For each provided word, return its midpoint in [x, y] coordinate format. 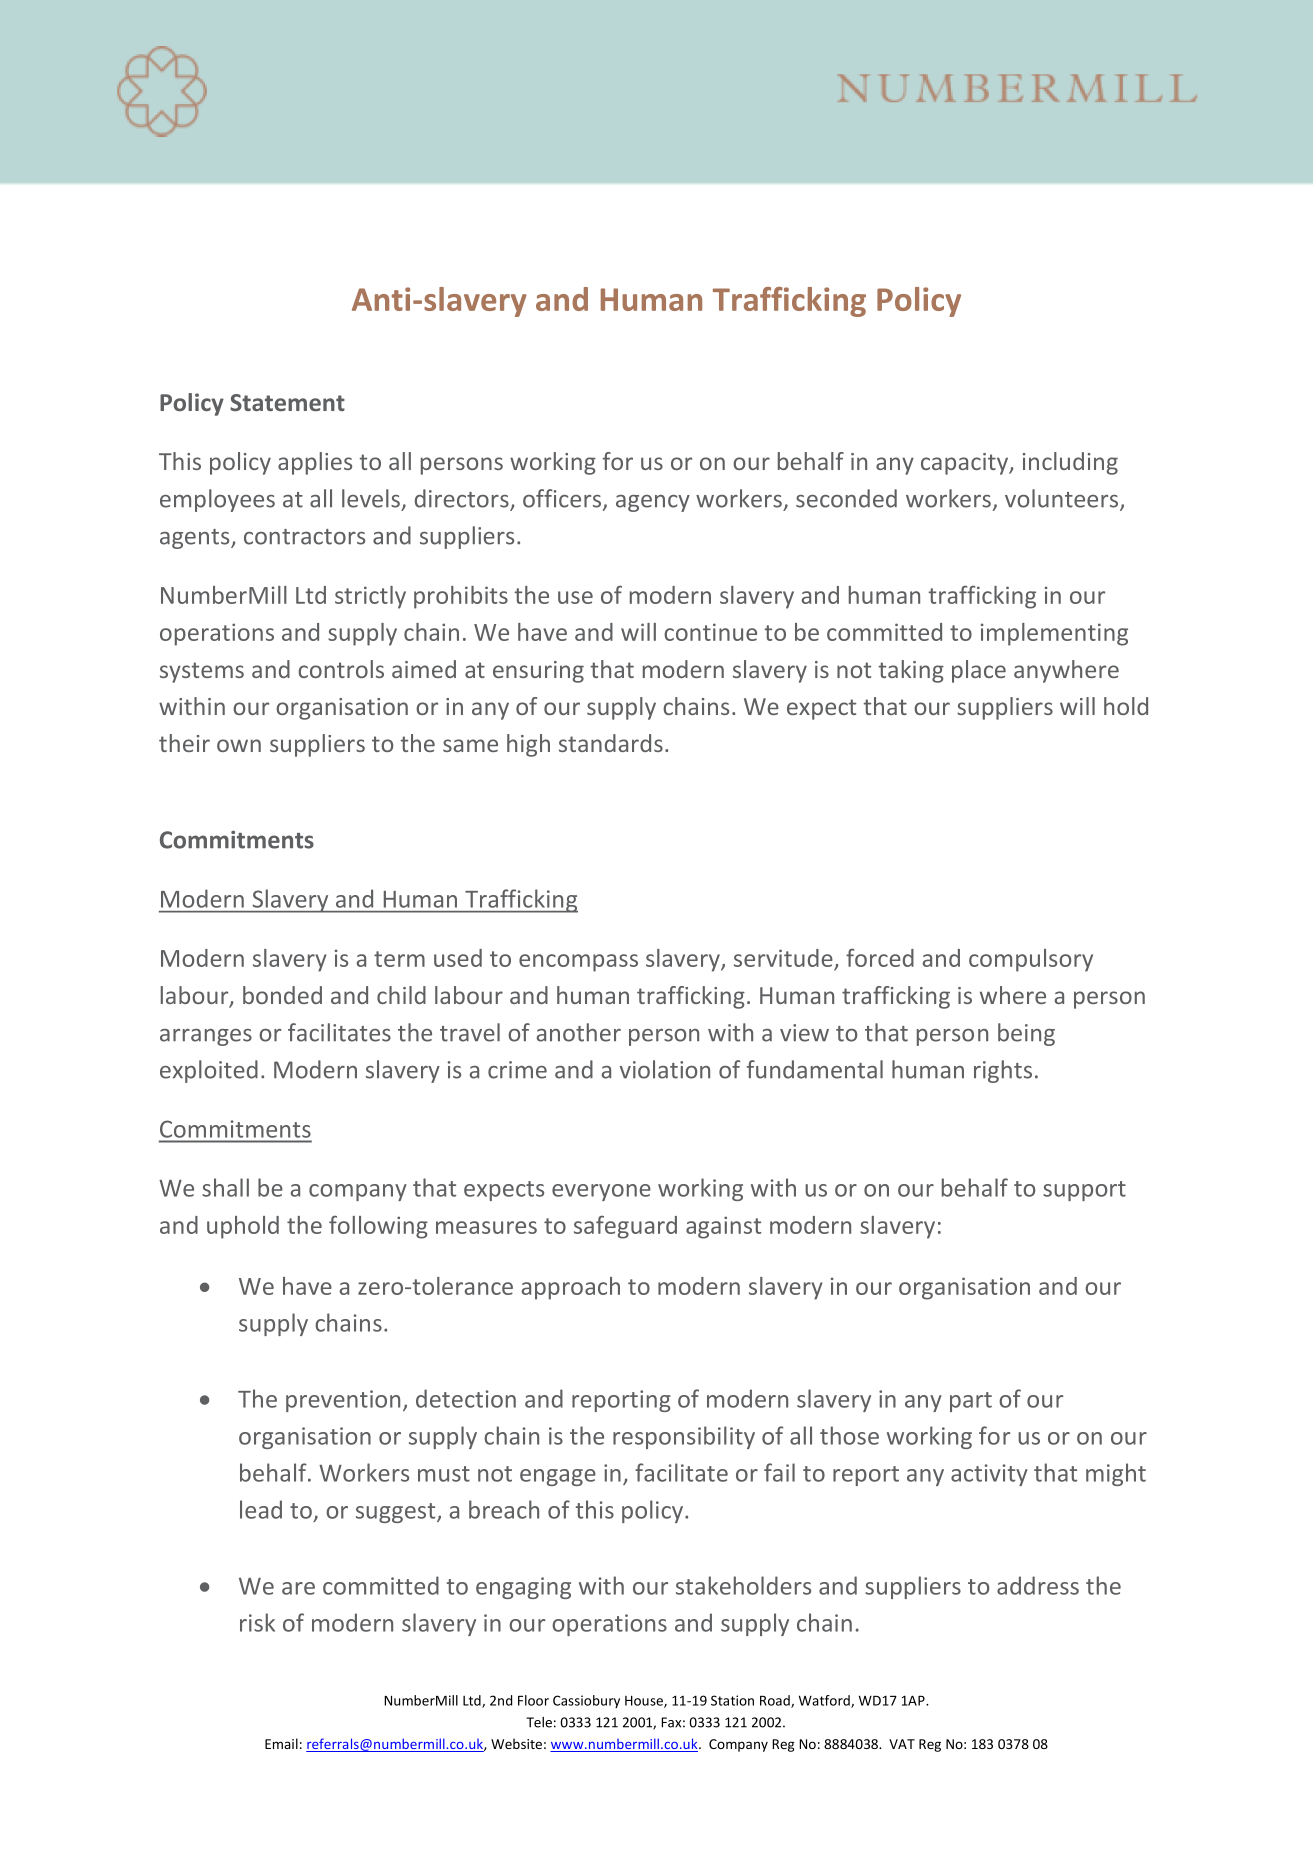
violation [665, 1069]
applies [315, 463]
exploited [209, 1071]
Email [281, 1743]
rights [1003, 1071]
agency [653, 503]
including [1070, 463]
